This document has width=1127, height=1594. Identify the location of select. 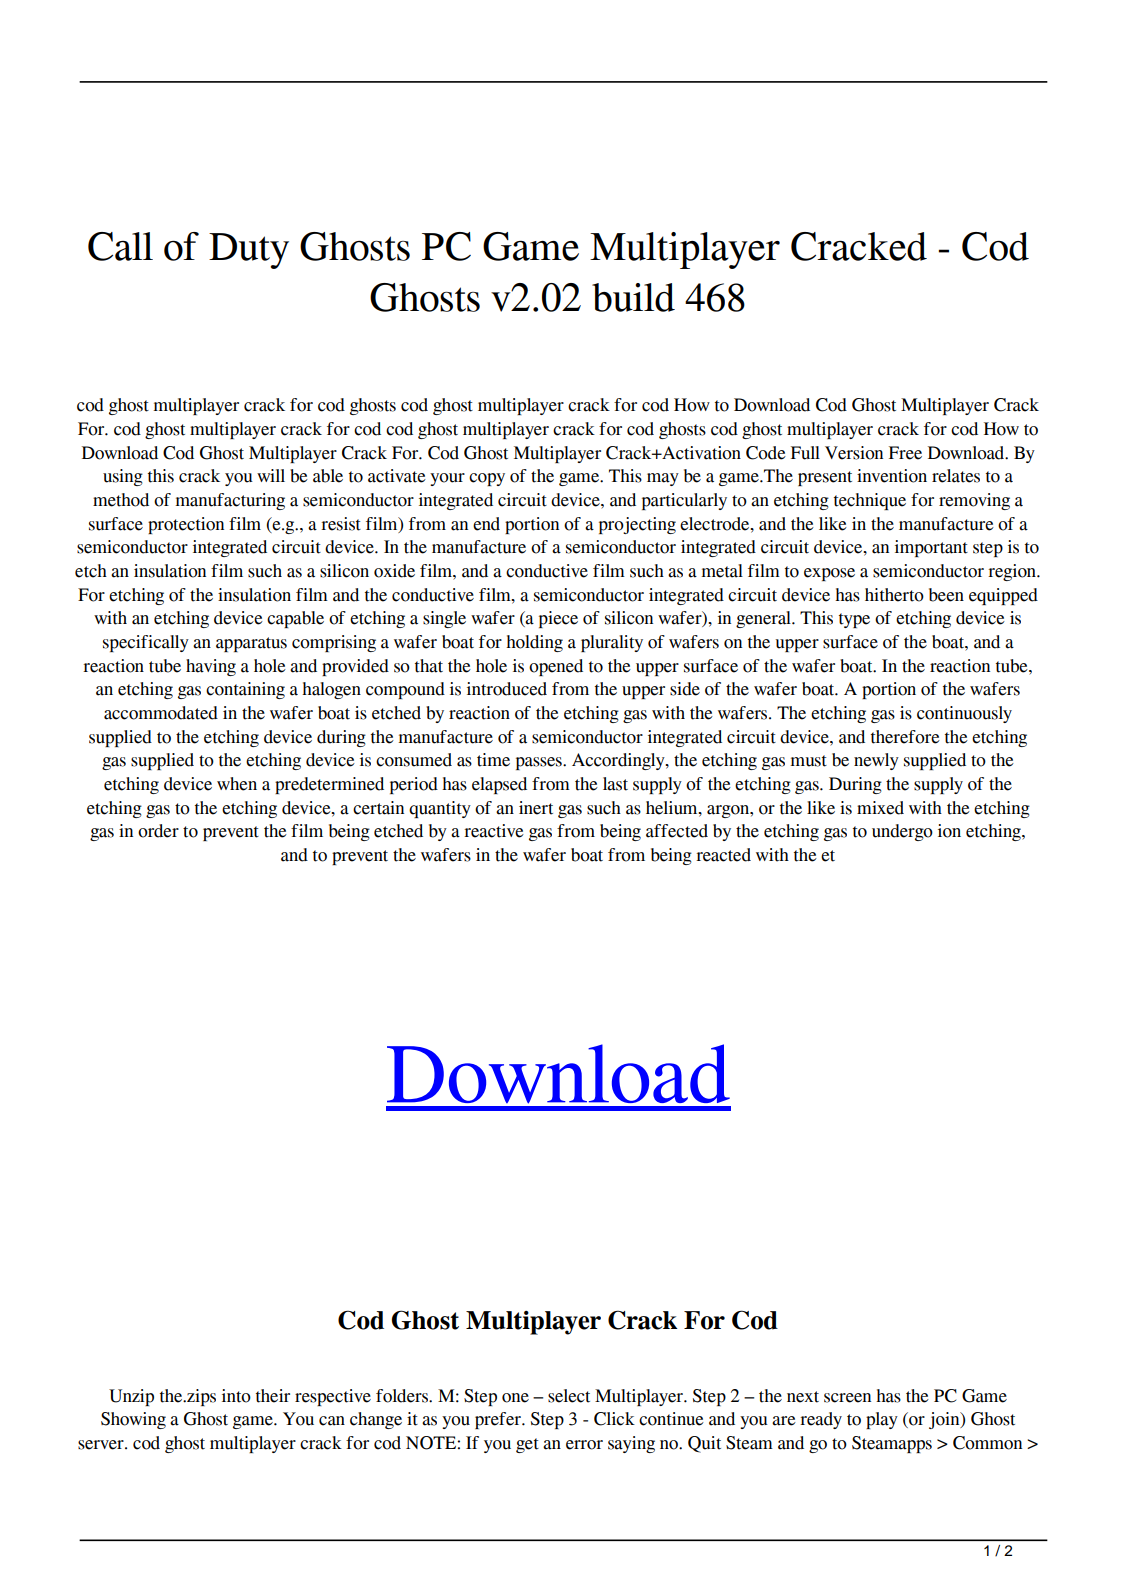
(569, 1396).
